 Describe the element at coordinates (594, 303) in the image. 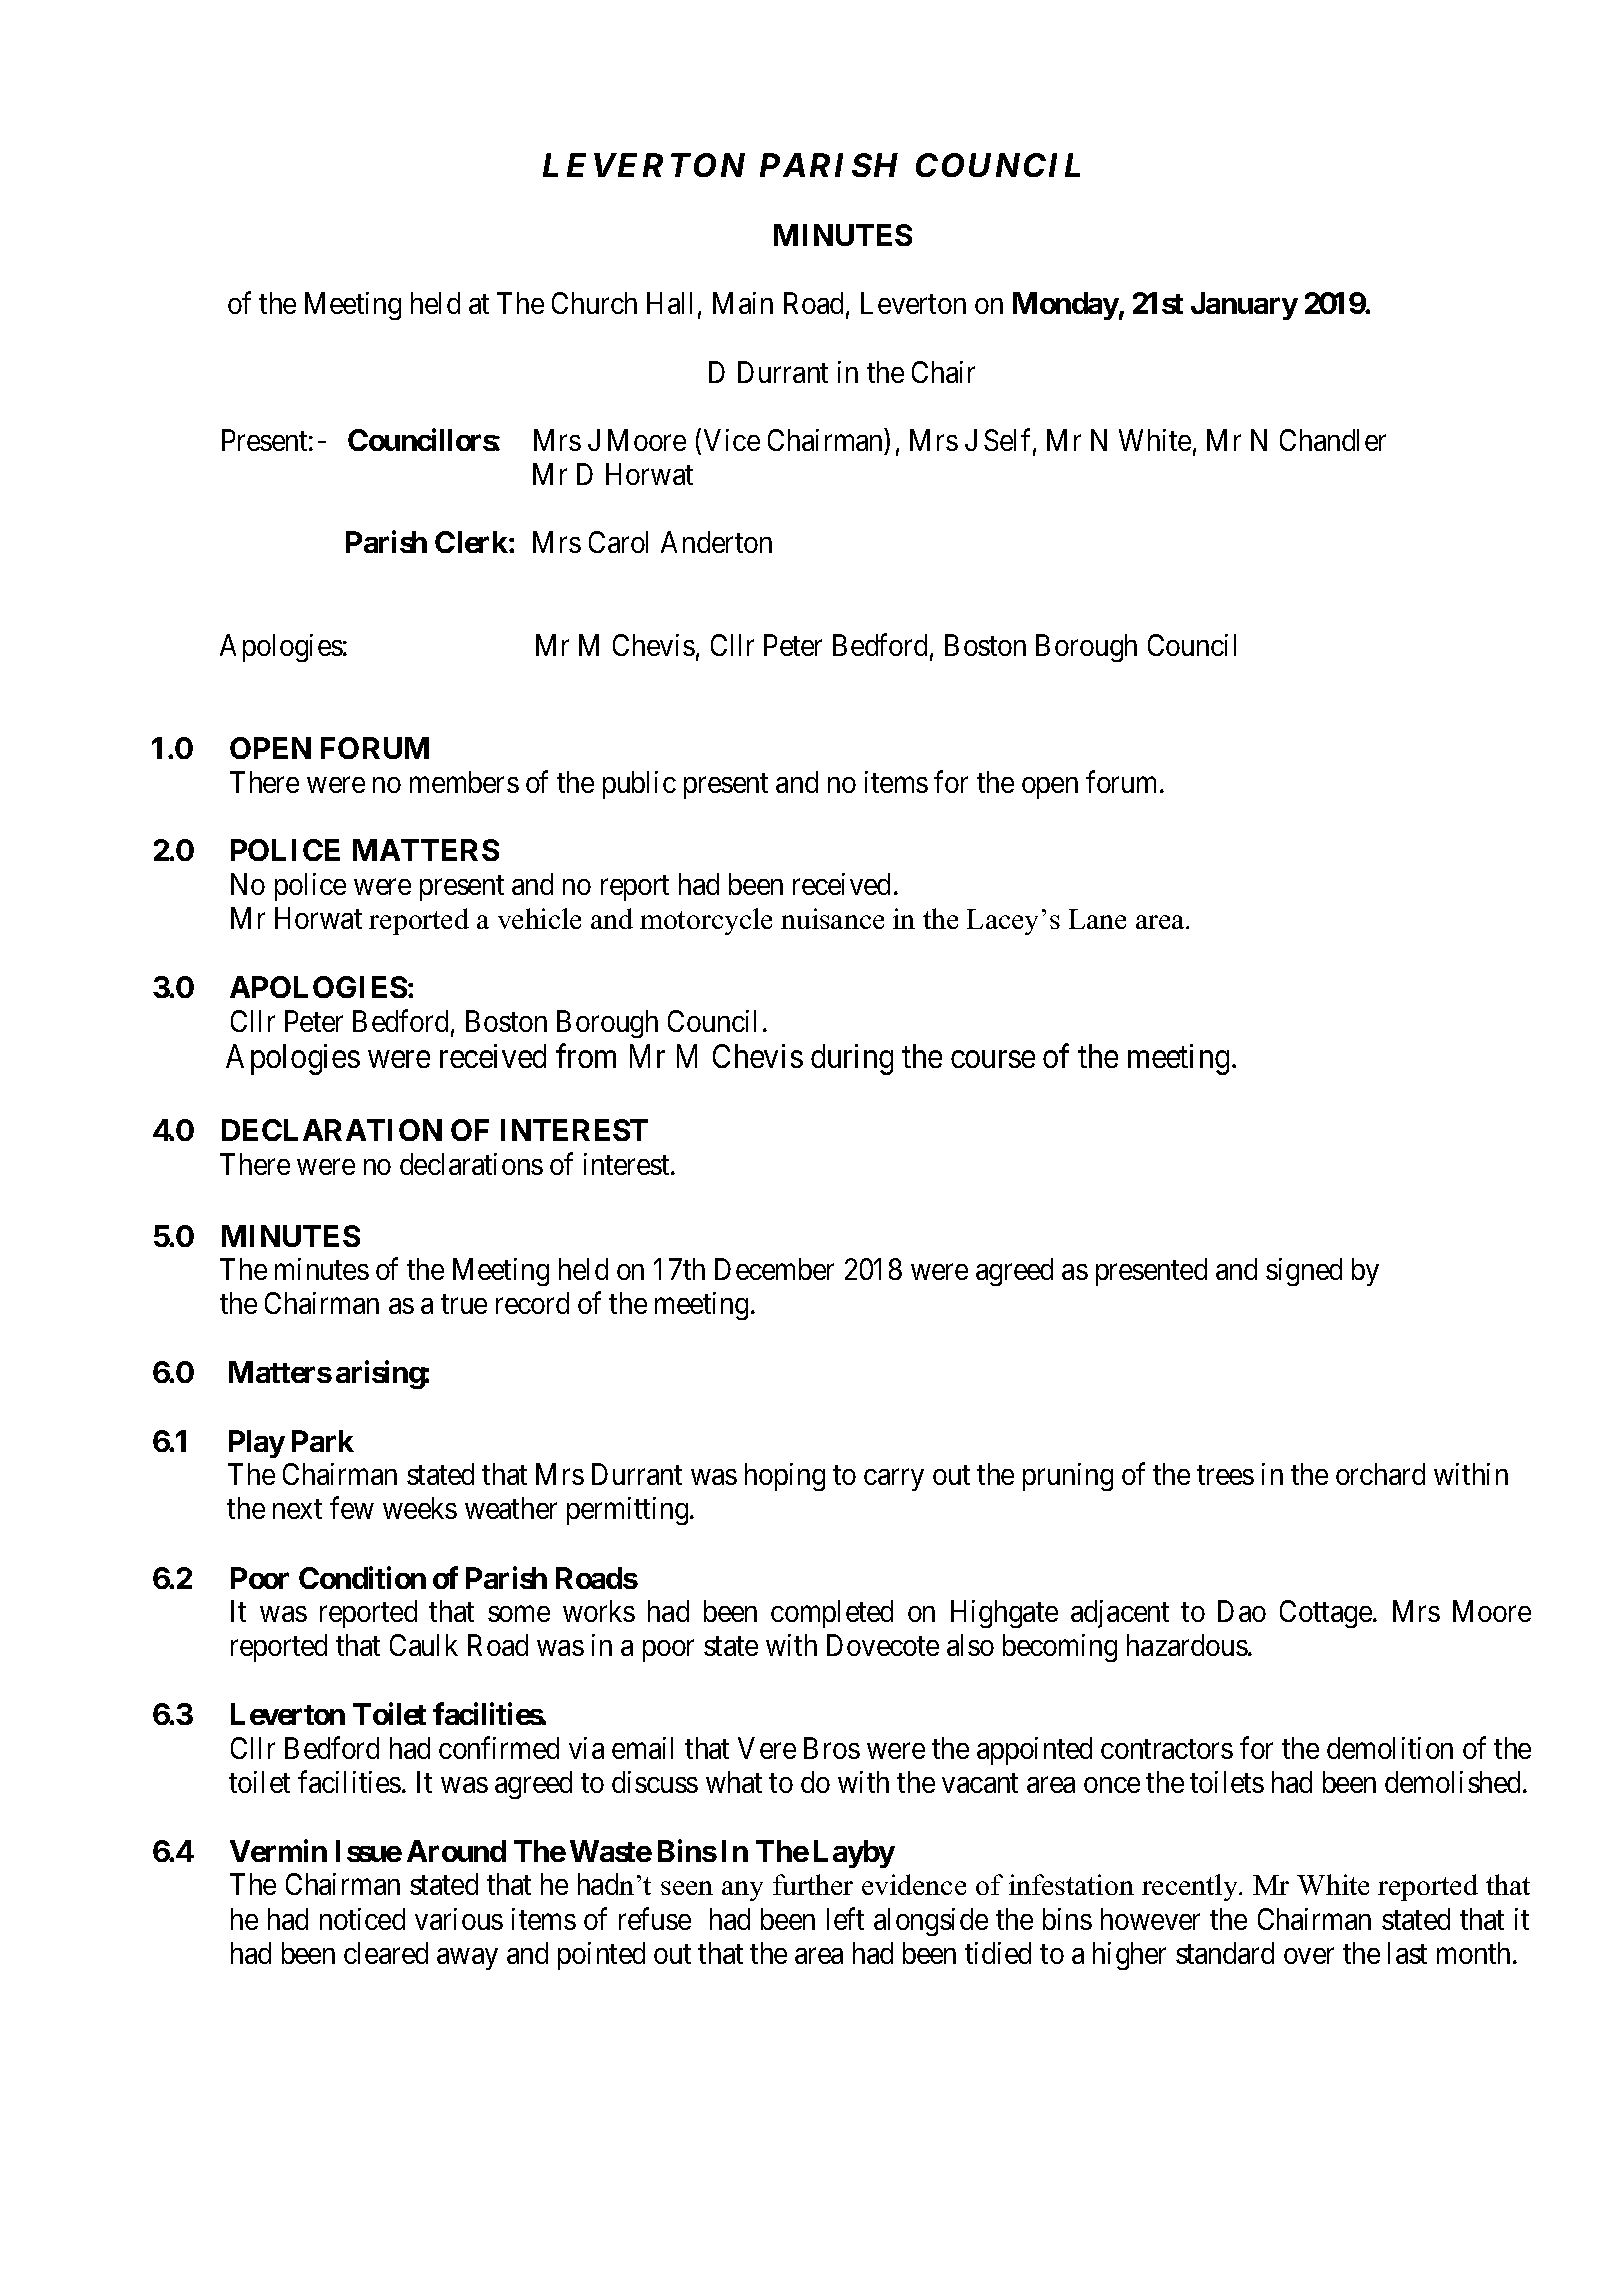

I see `Church` at that location.
